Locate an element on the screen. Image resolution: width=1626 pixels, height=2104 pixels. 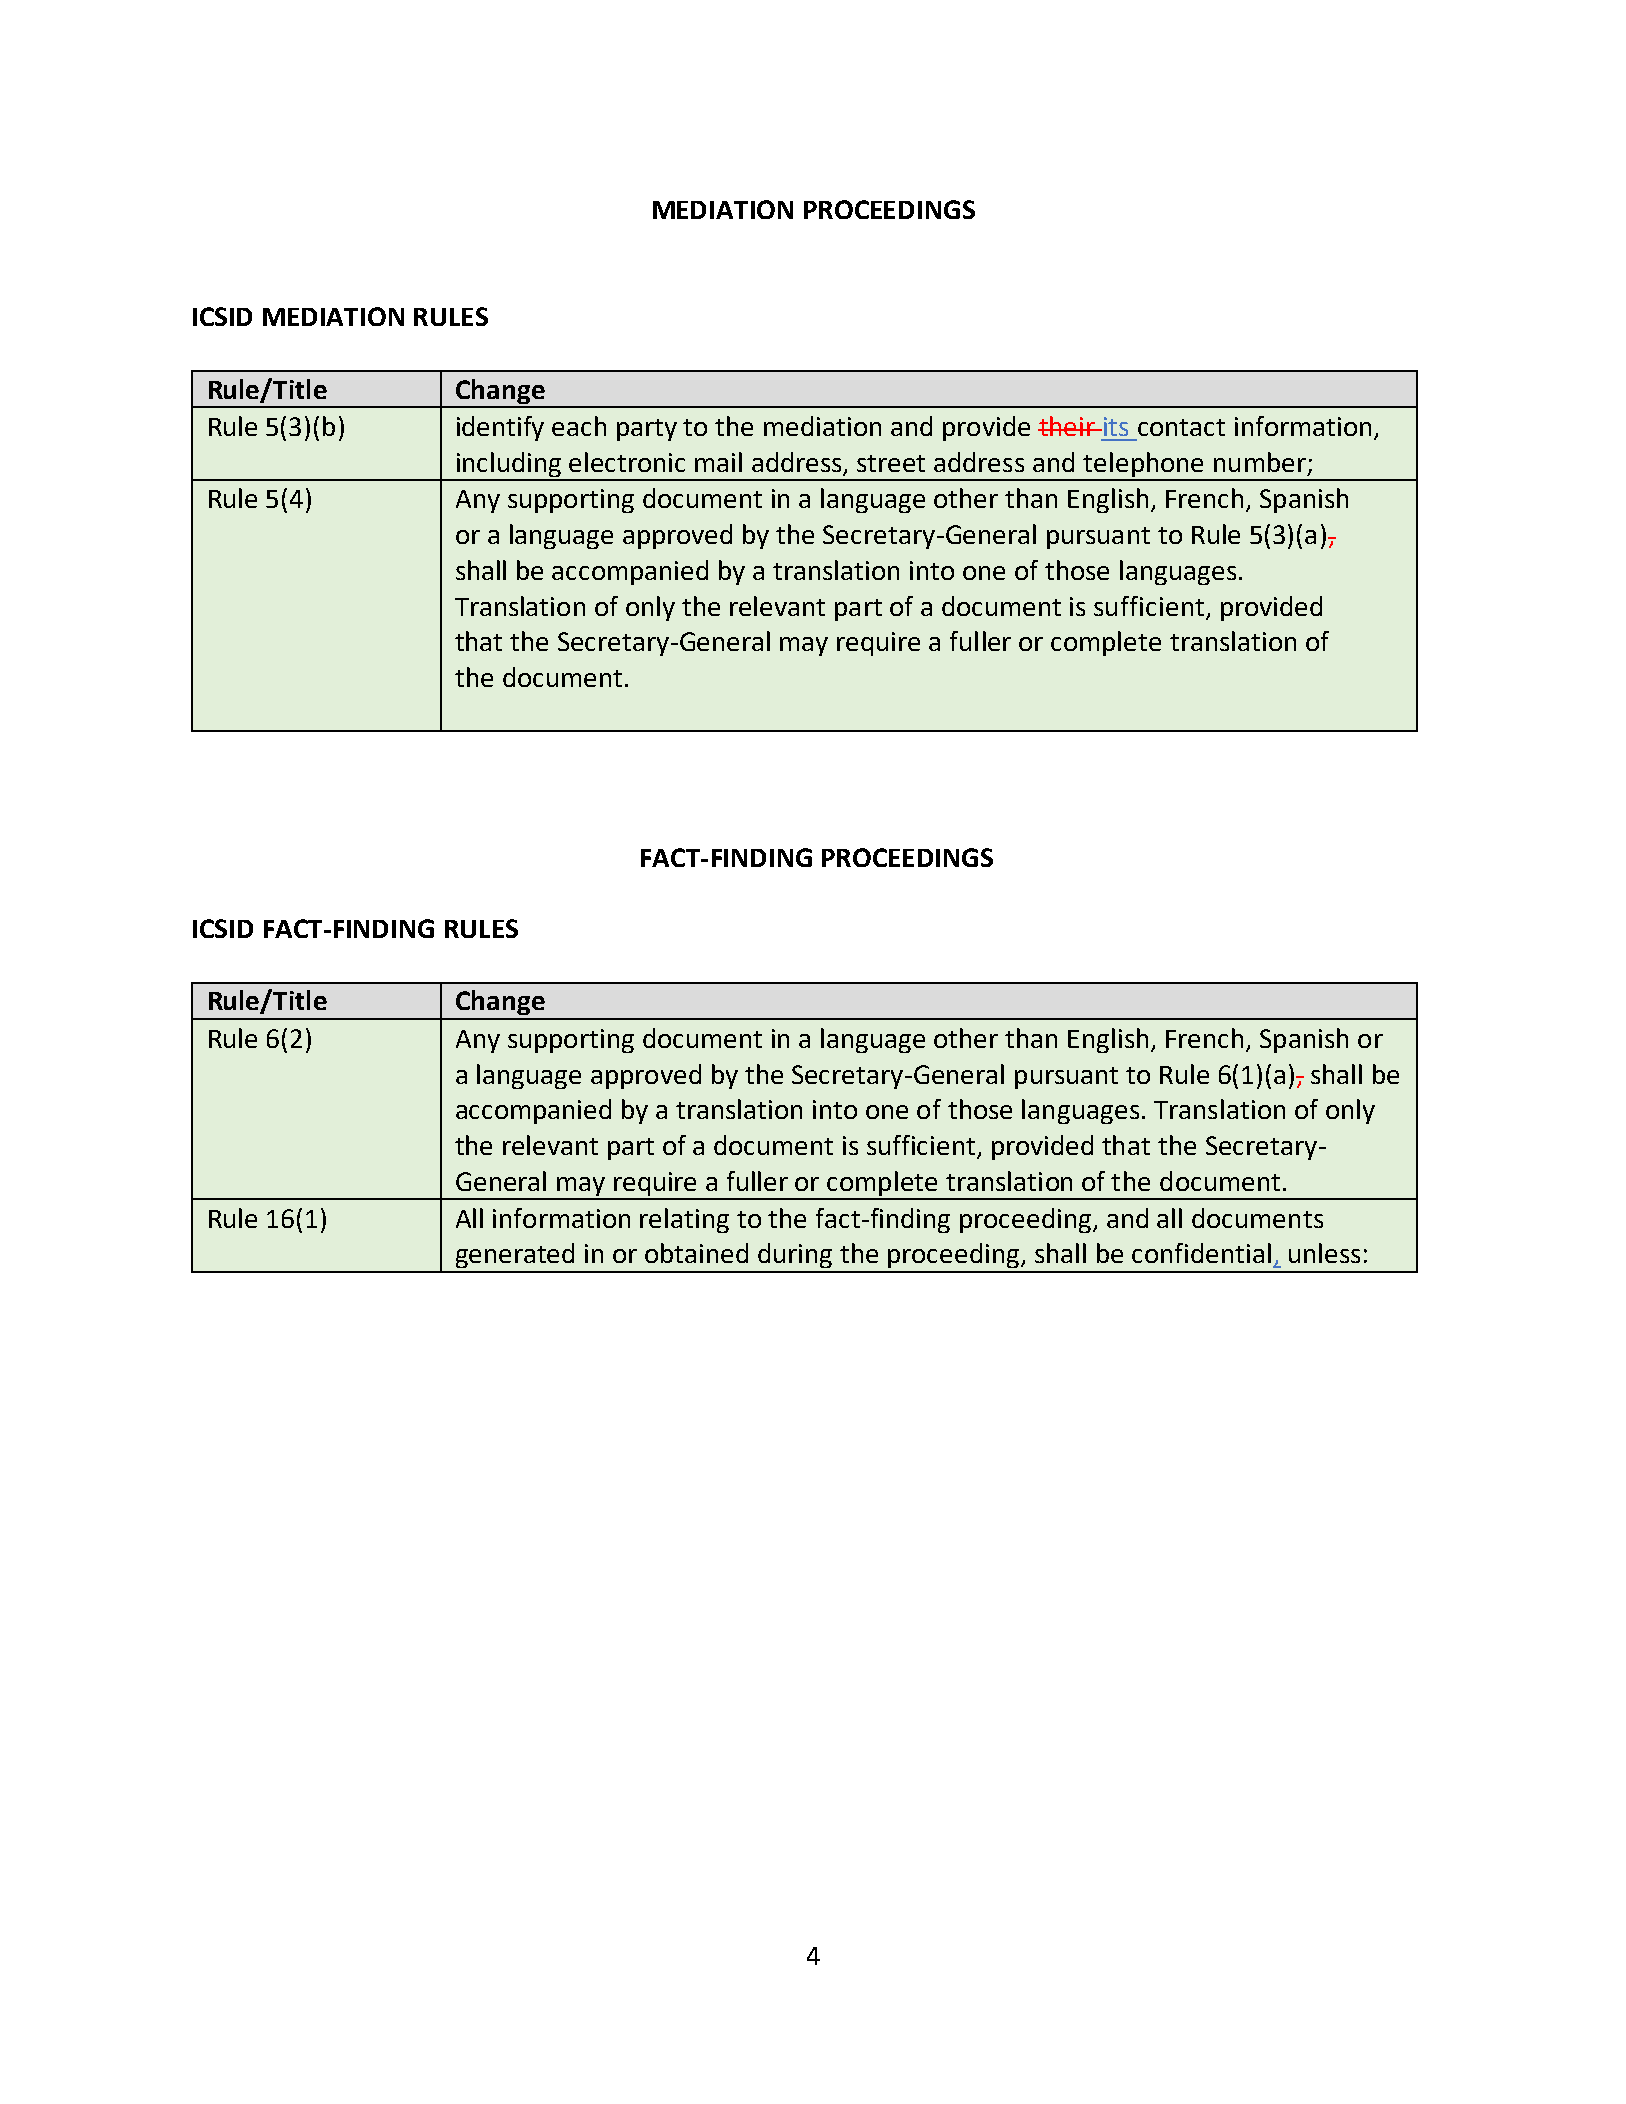
confidential is located at coordinates (1201, 1253).
